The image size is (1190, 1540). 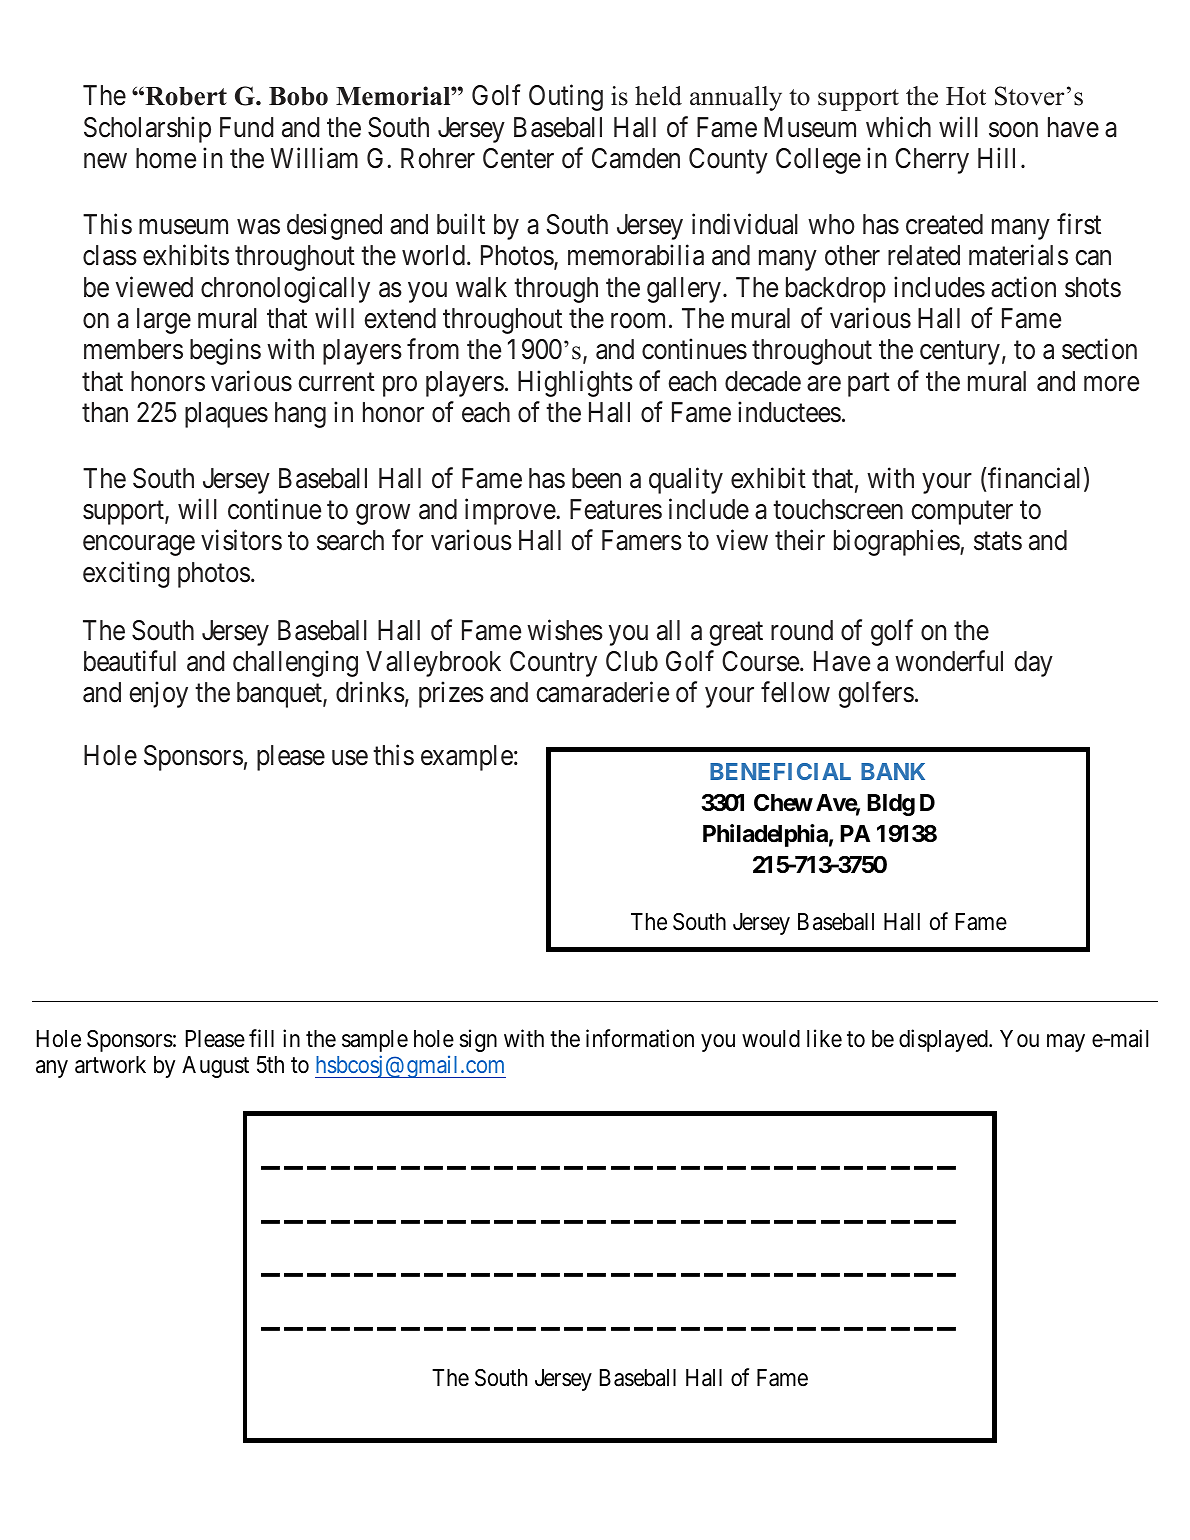 What do you see at coordinates (566, 98) in the document?
I see `Outing` at bounding box center [566, 98].
